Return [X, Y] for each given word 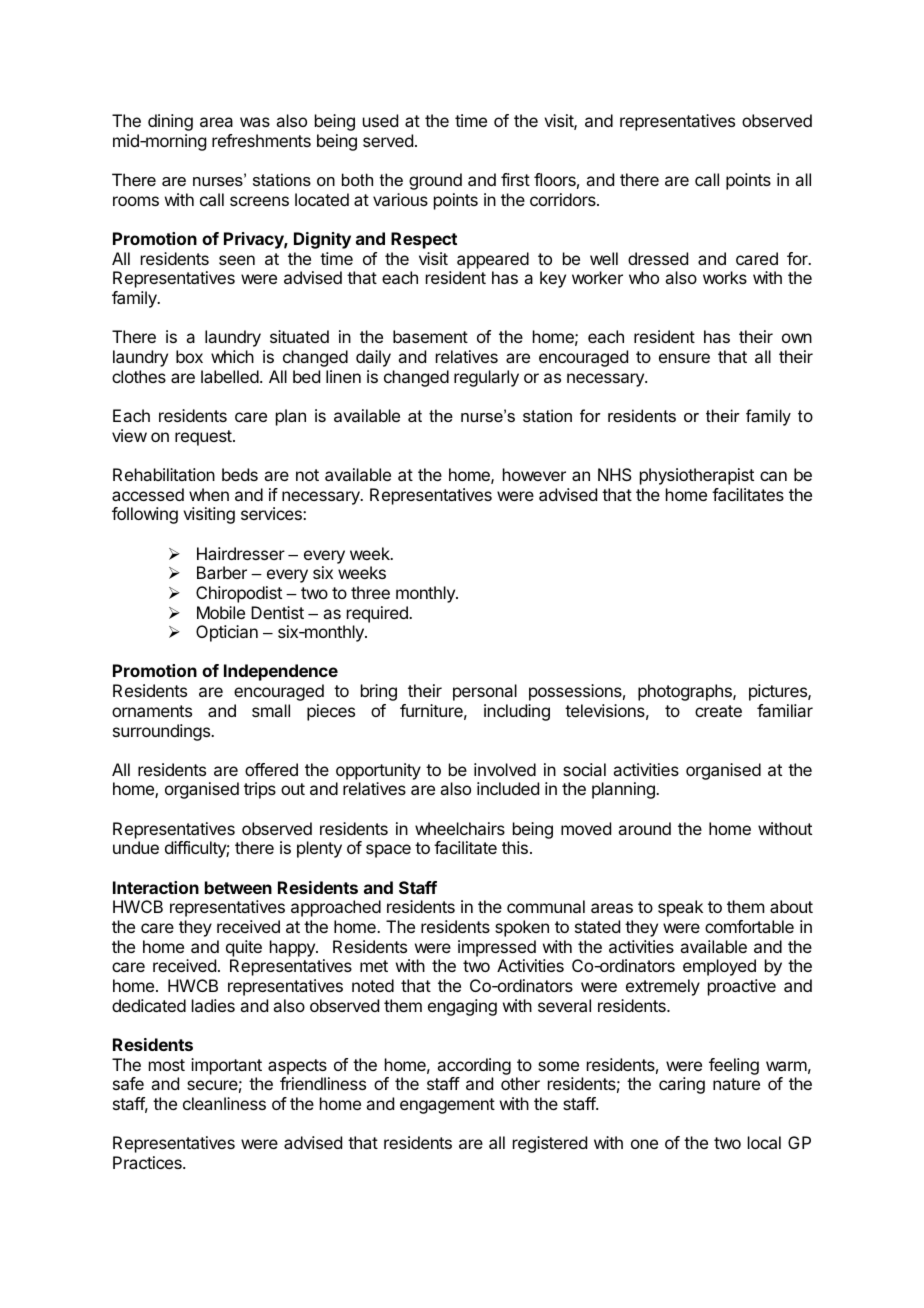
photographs [686, 692]
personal [485, 692]
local [764, 1142]
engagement [447, 1106]
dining [170, 122]
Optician [227, 633]
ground [435, 181]
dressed [658, 258]
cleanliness [224, 1103]
